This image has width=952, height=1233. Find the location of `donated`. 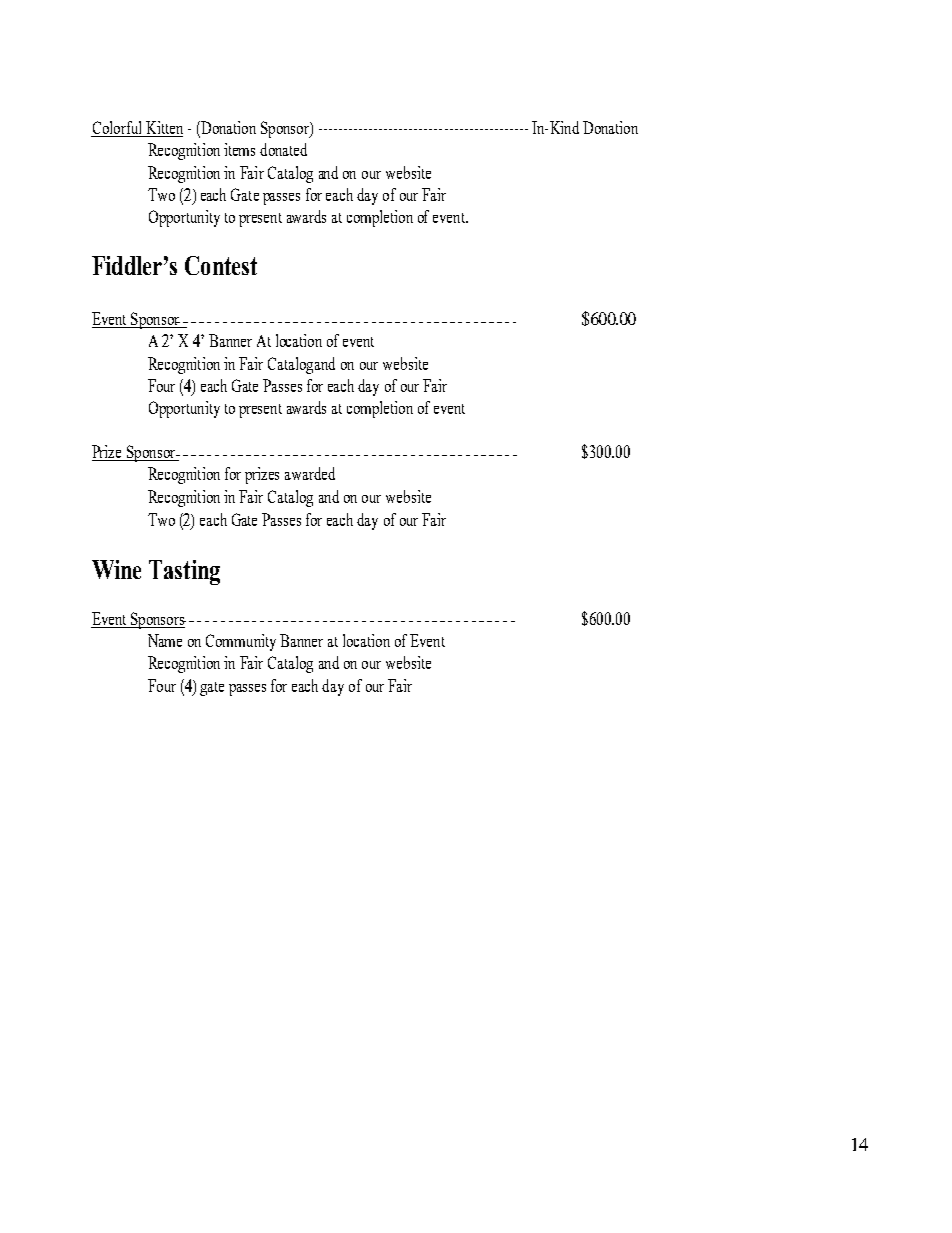

donated is located at coordinates (283, 149).
